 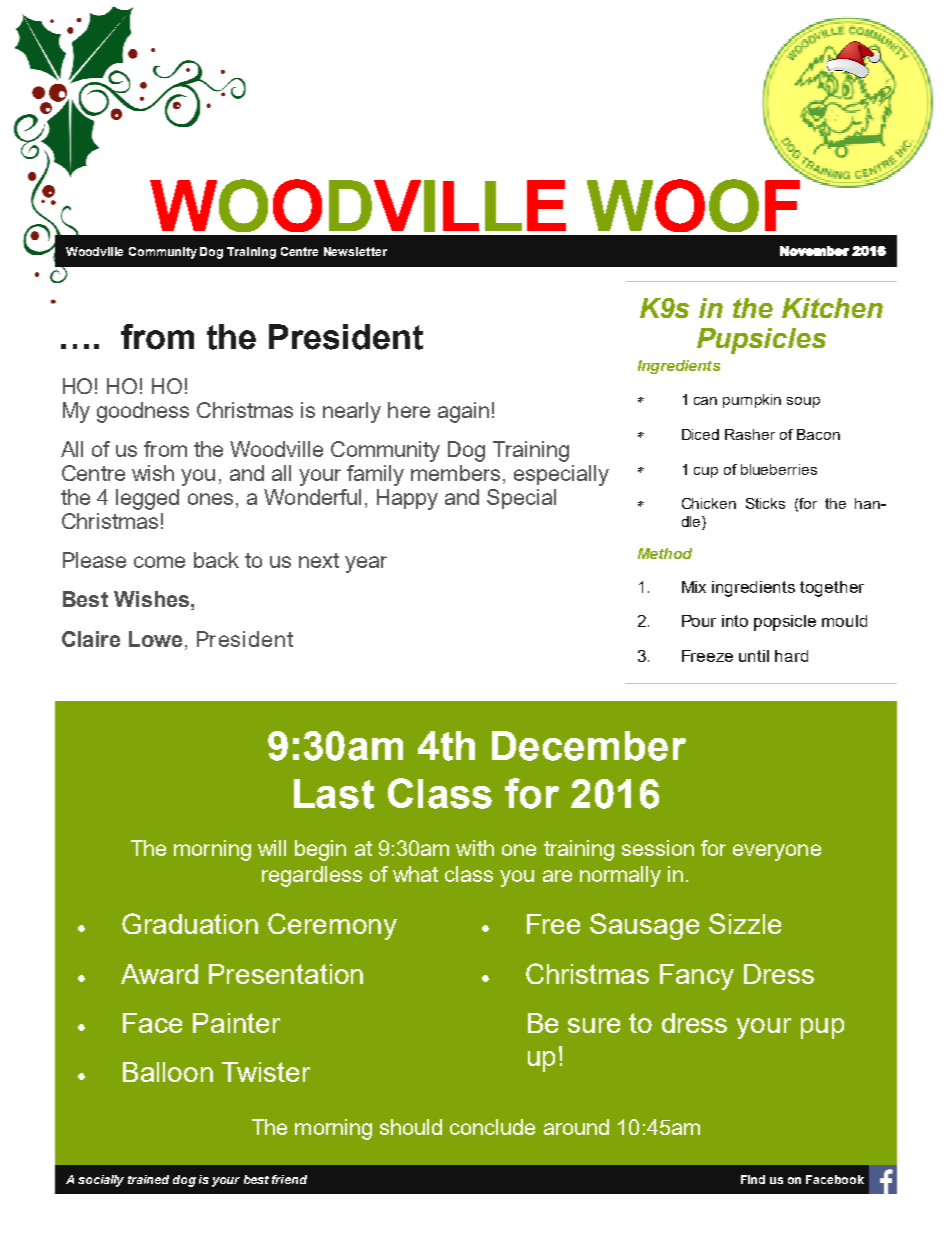 What do you see at coordinates (814, 251) in the image?
I see `November` at bounding box center [814, 251].
